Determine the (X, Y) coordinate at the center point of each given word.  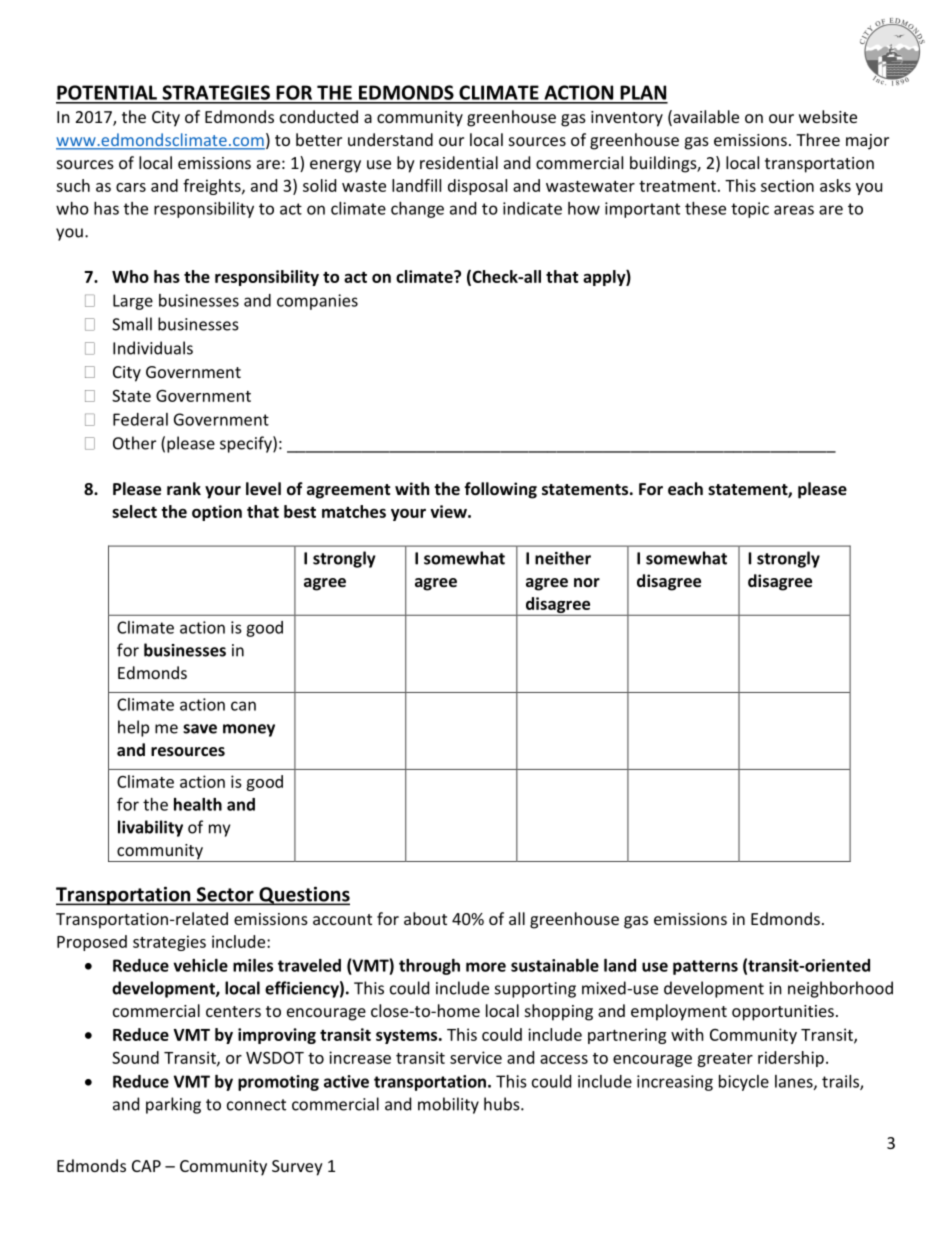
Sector (225, 895)
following (500, 490)
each (685, 488)
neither (563, 558)
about (425, 918)
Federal (140, 419)
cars (131, 187)
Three (818, 139)
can (243, 706)
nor (587, 582)
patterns (705, 967)
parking (173, 1105)
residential (459, 162)
